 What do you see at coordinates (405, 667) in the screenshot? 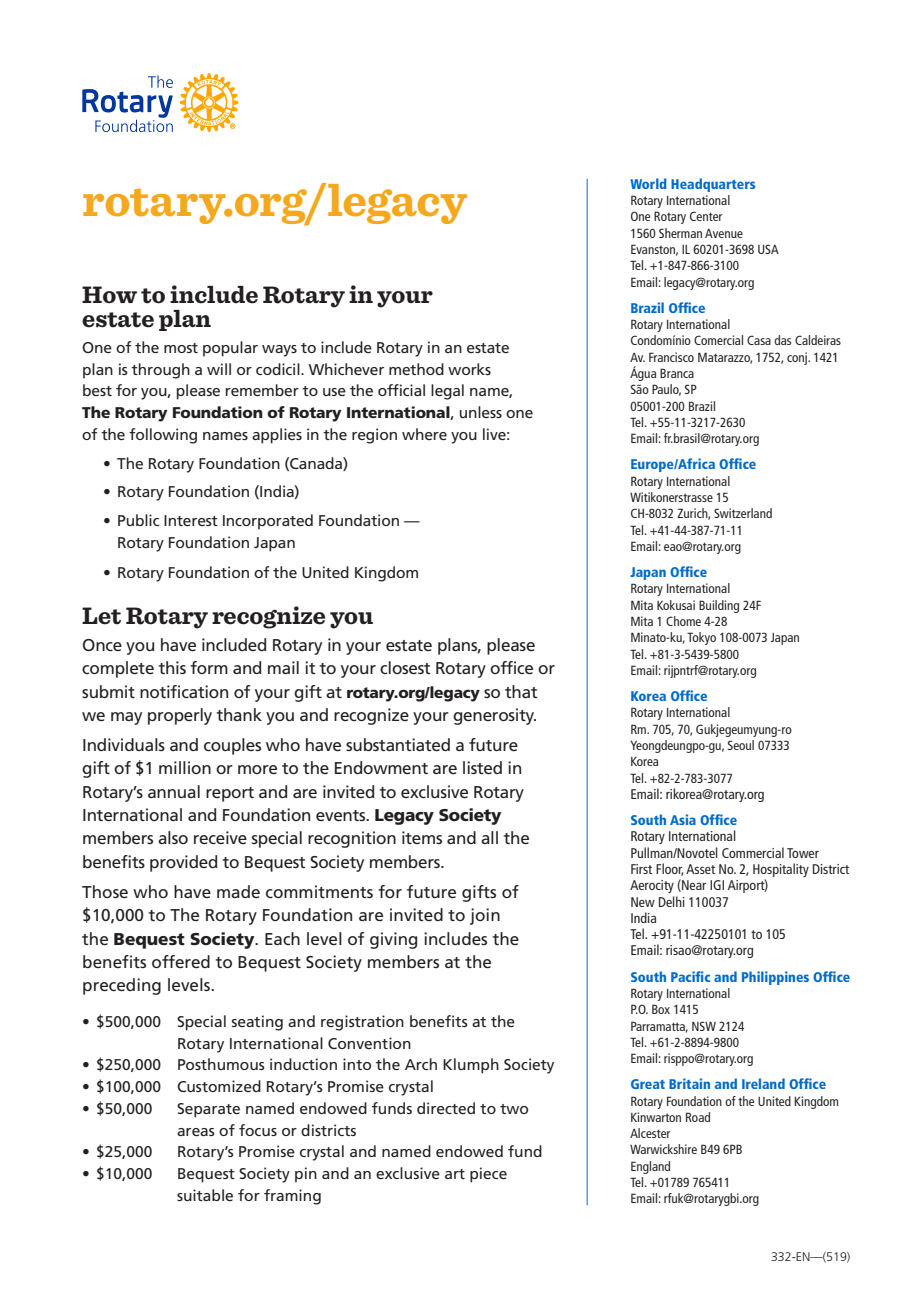
I see `closest` at bounding box center [405, 667].
